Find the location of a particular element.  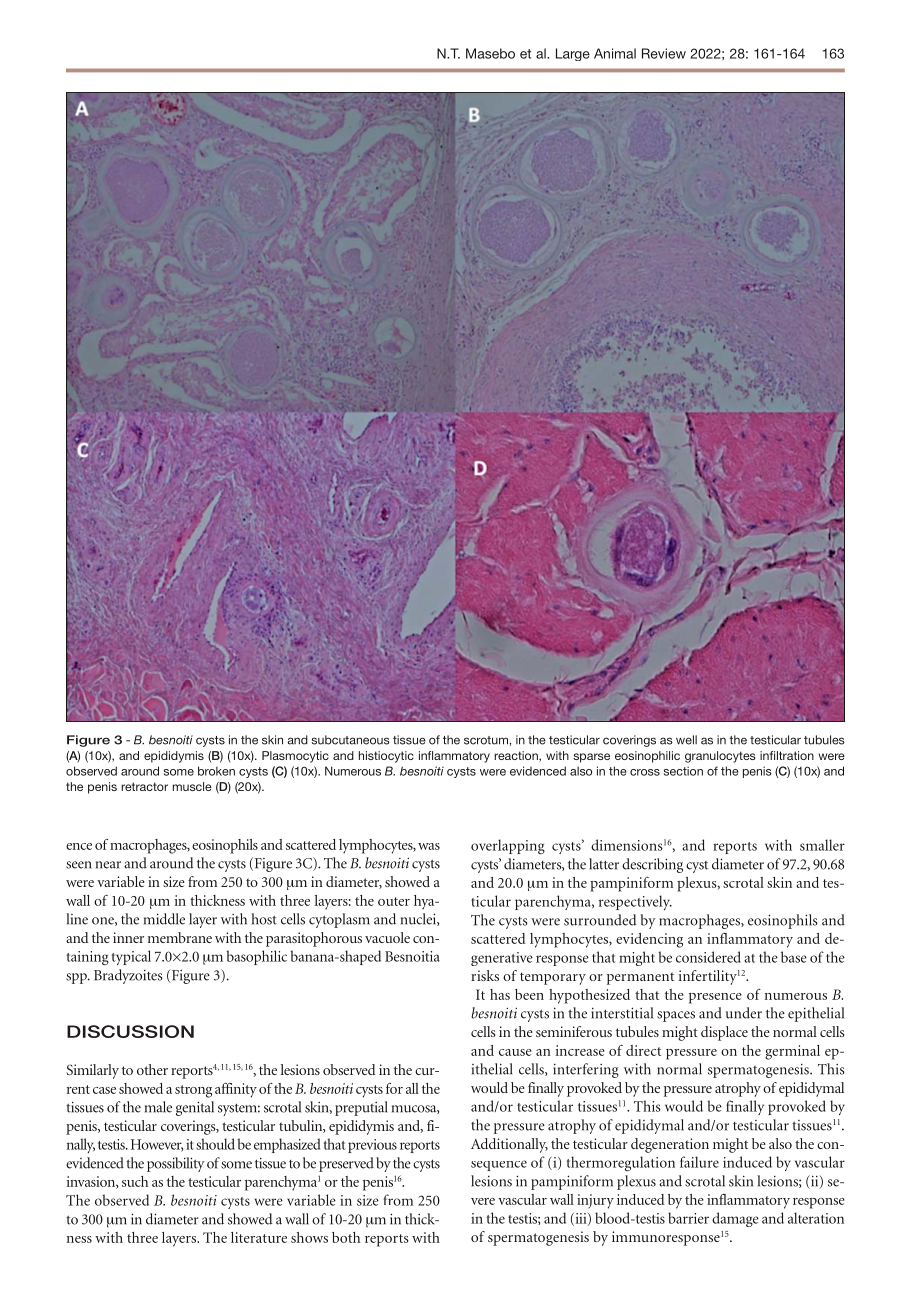

Large is located at coordinates (573, 54).
